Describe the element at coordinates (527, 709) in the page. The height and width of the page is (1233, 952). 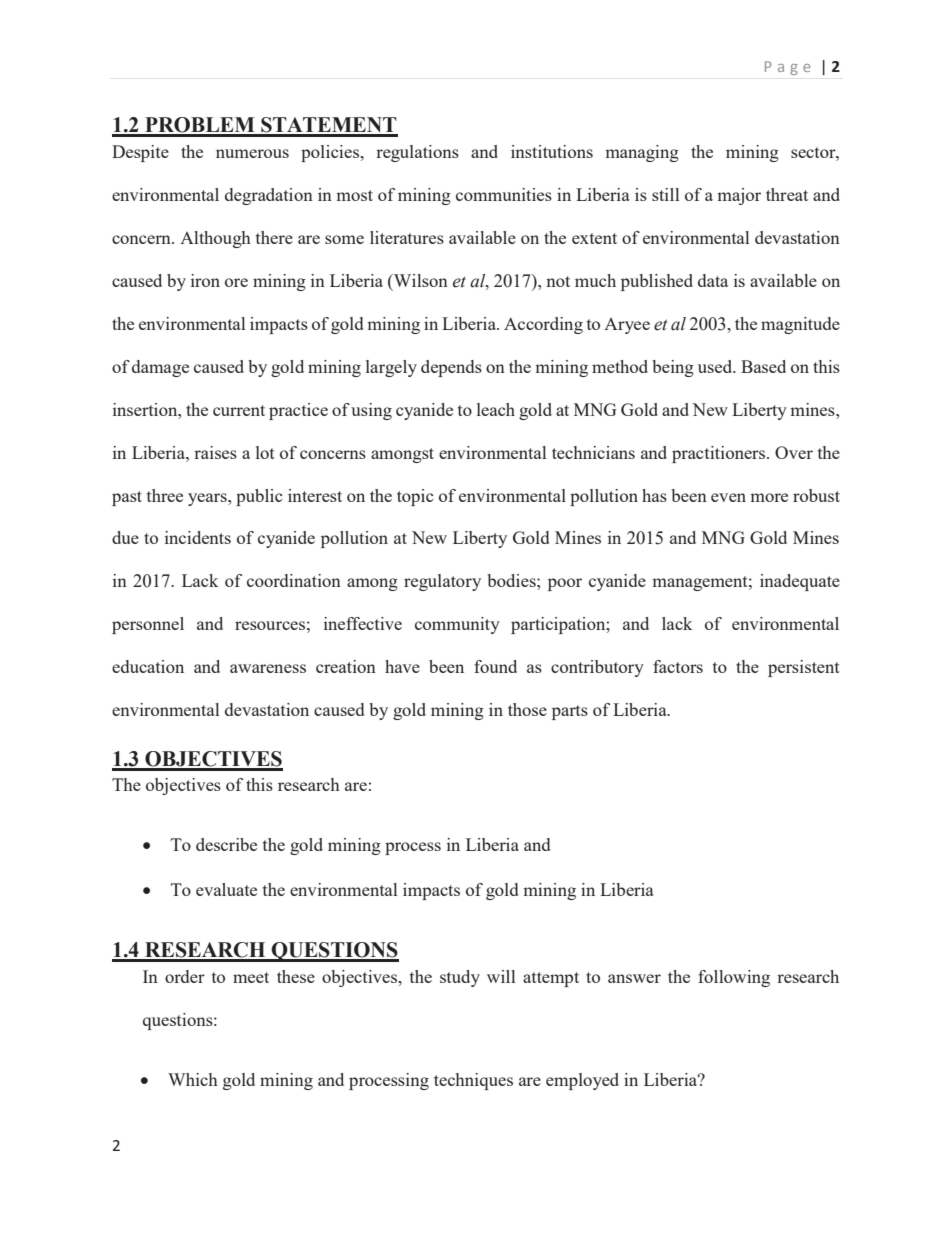
I see `those` at that location.
